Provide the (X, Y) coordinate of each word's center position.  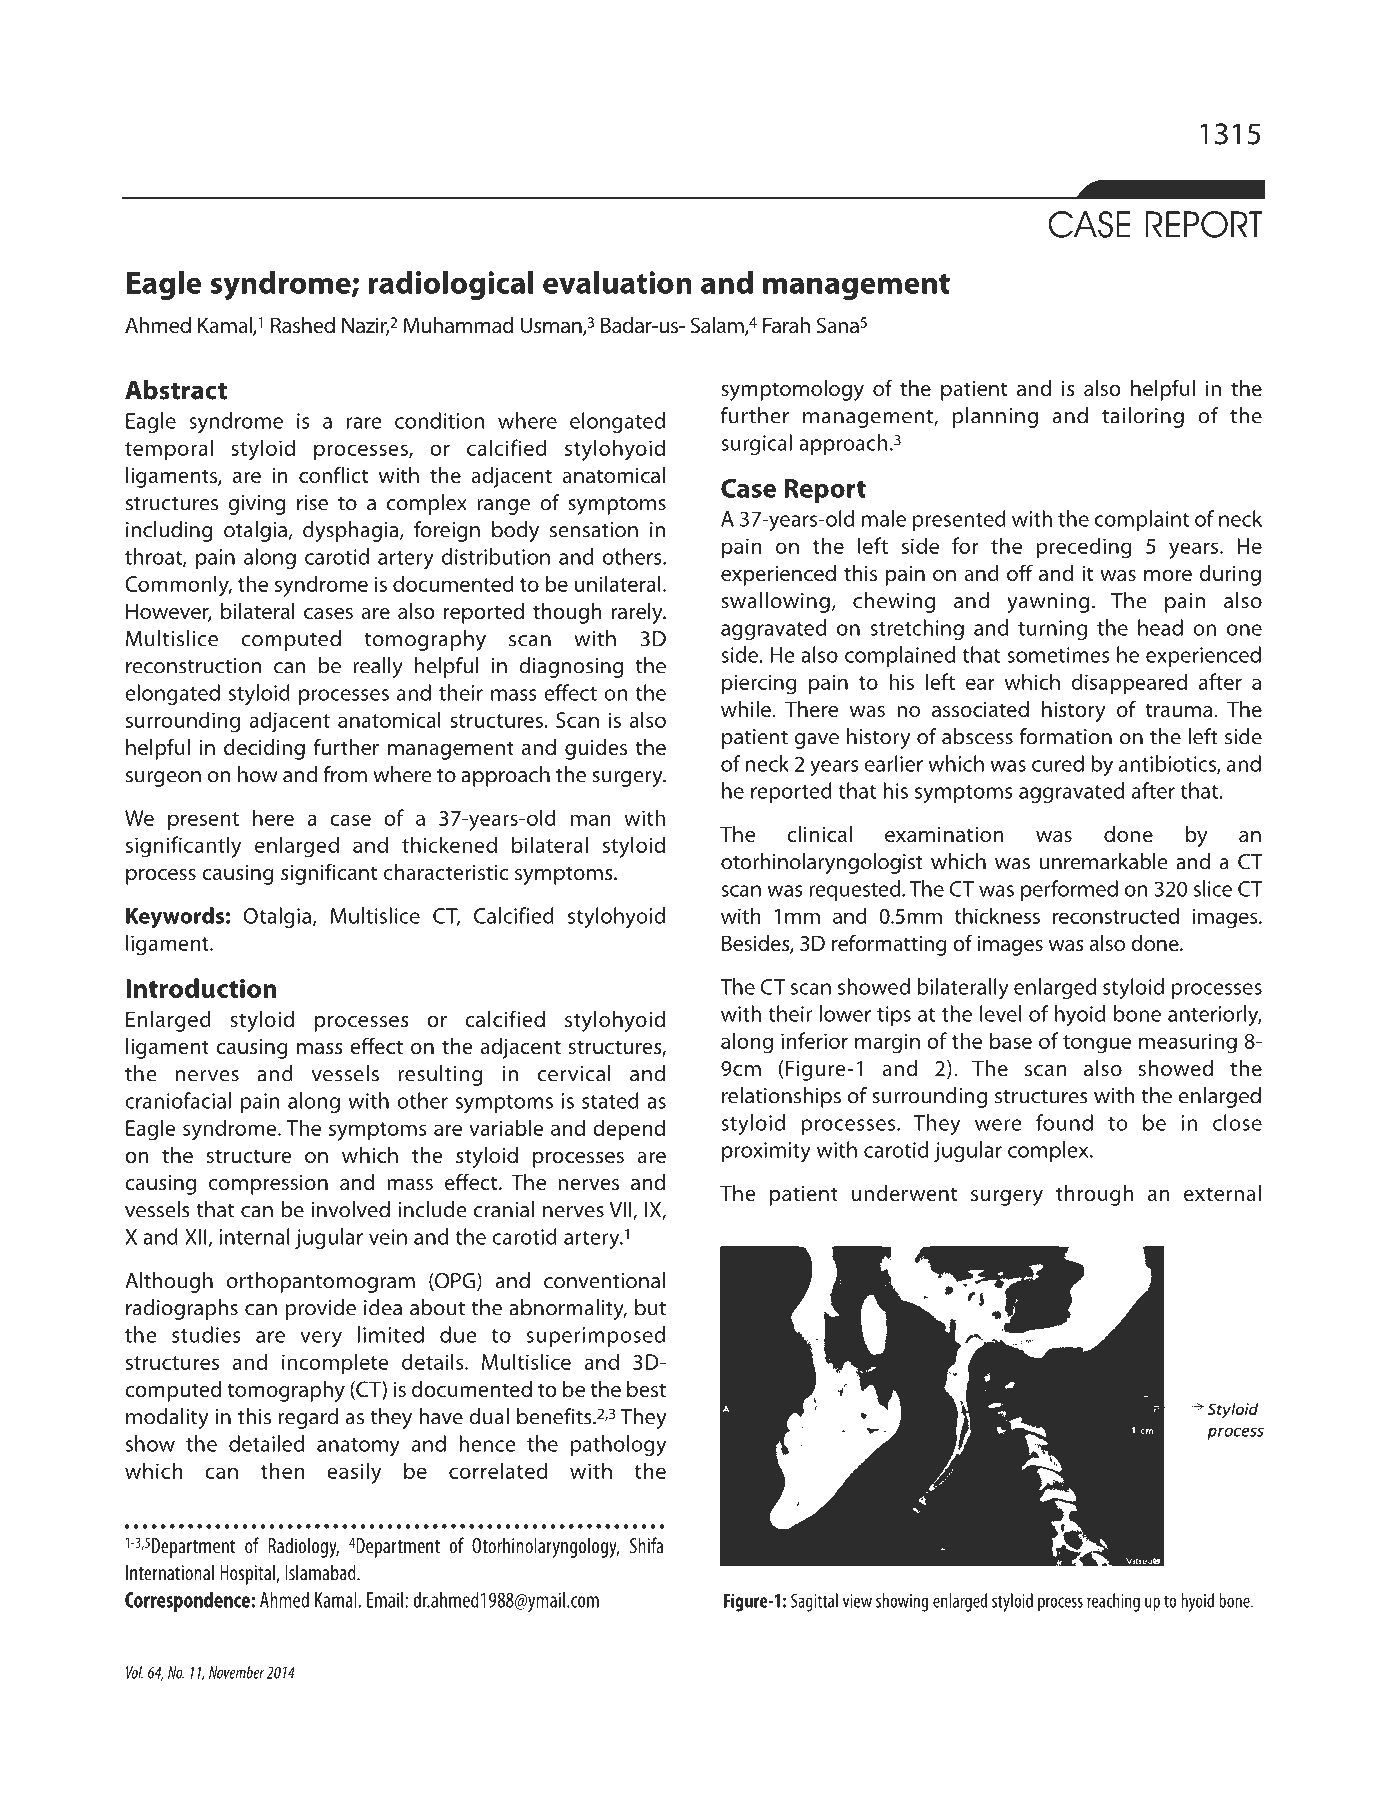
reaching (1113, 1602)
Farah (786, 325)
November (236, 1672)
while (746, 709)
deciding (264, 749)
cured (1058, 763)
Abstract (176, 390)
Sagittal (814, 1602)
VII (621, 1211)
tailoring (1143, 417)
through (1095, 1195)
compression (268, 1185)
